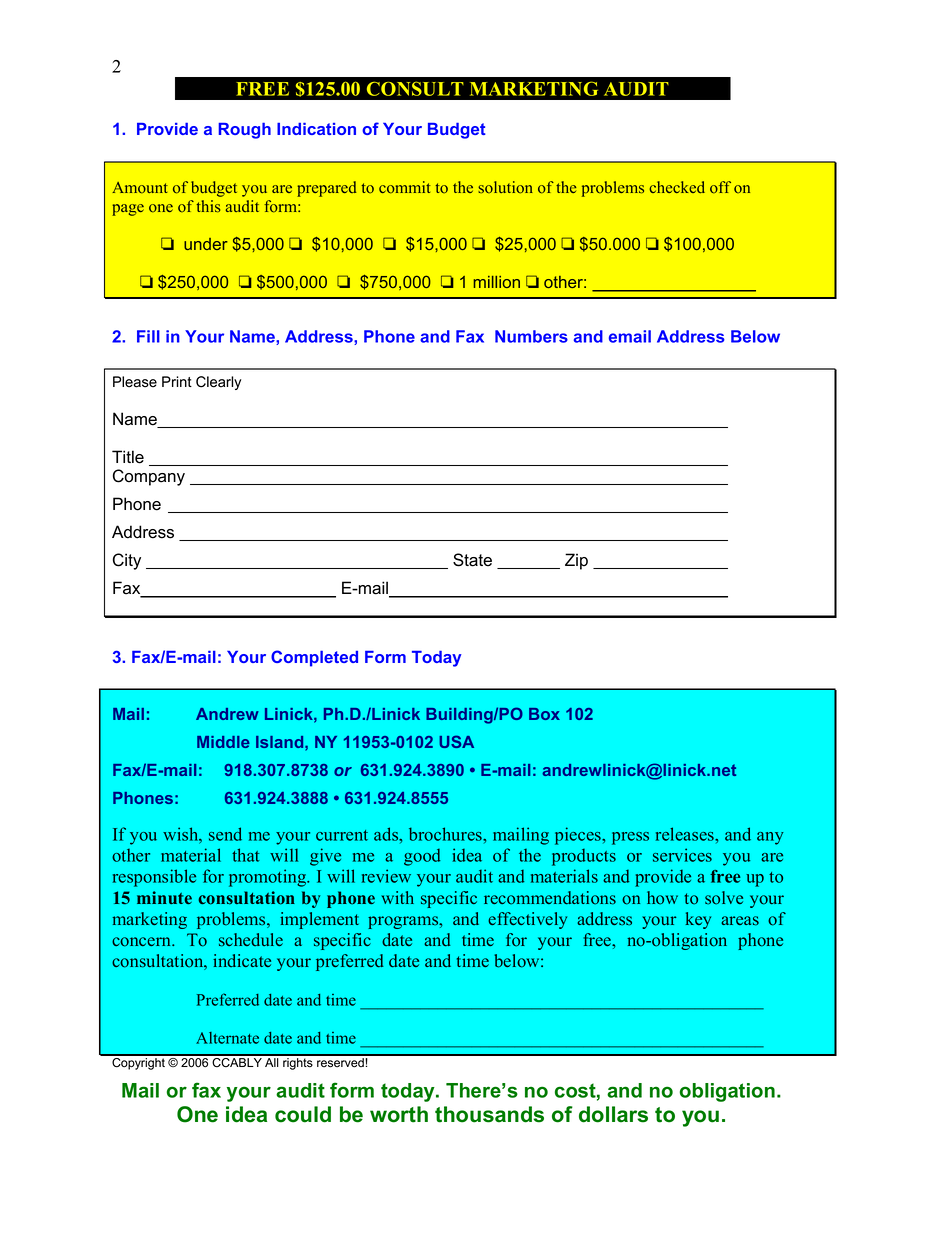 Image resolution: width=952 pixels, height=1233 pixels. Describe the element at coordinates (127, 561) in the page. I see `City` at that location.
